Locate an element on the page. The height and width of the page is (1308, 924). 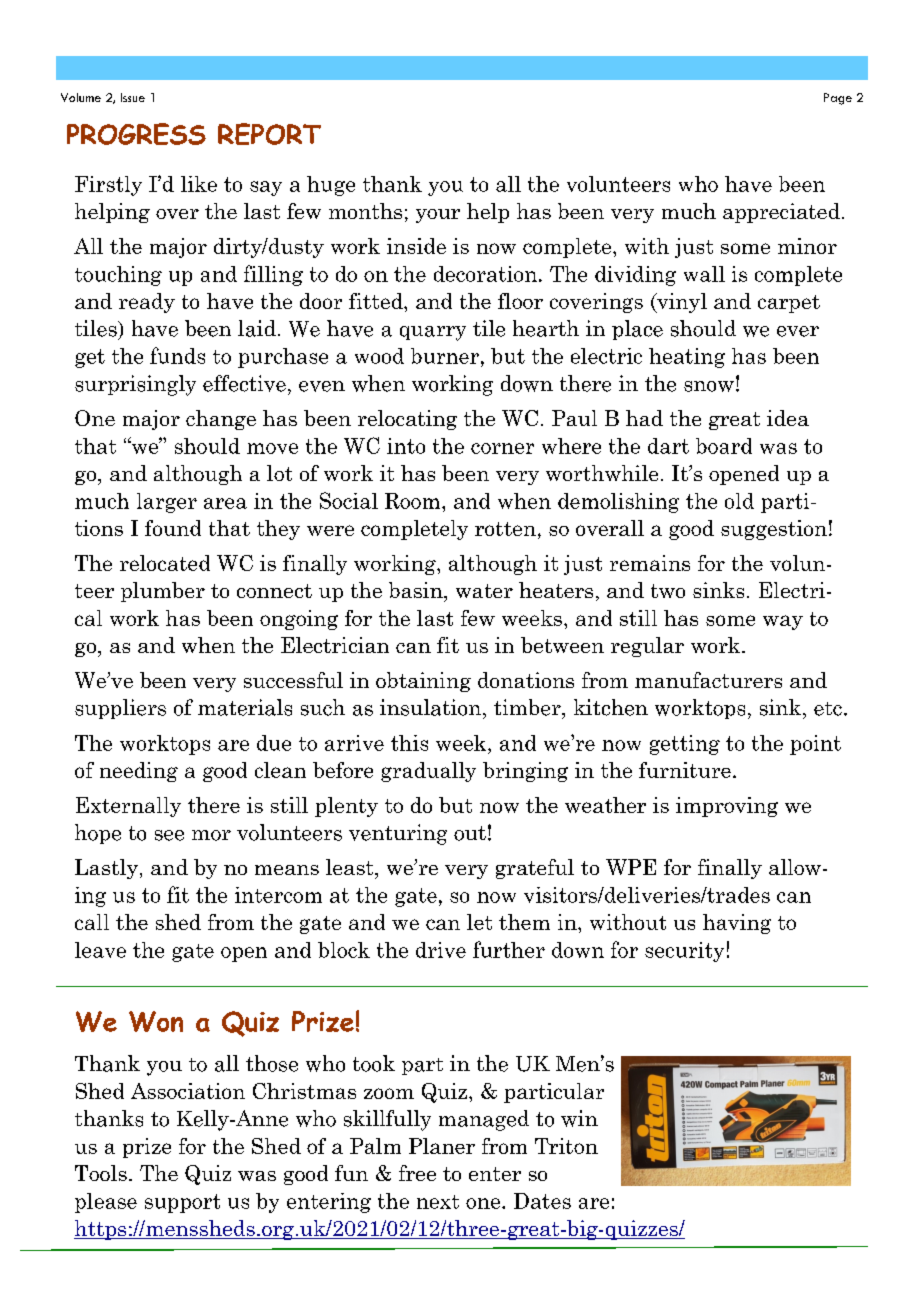
venturing is located at coordinates (398, 834).
